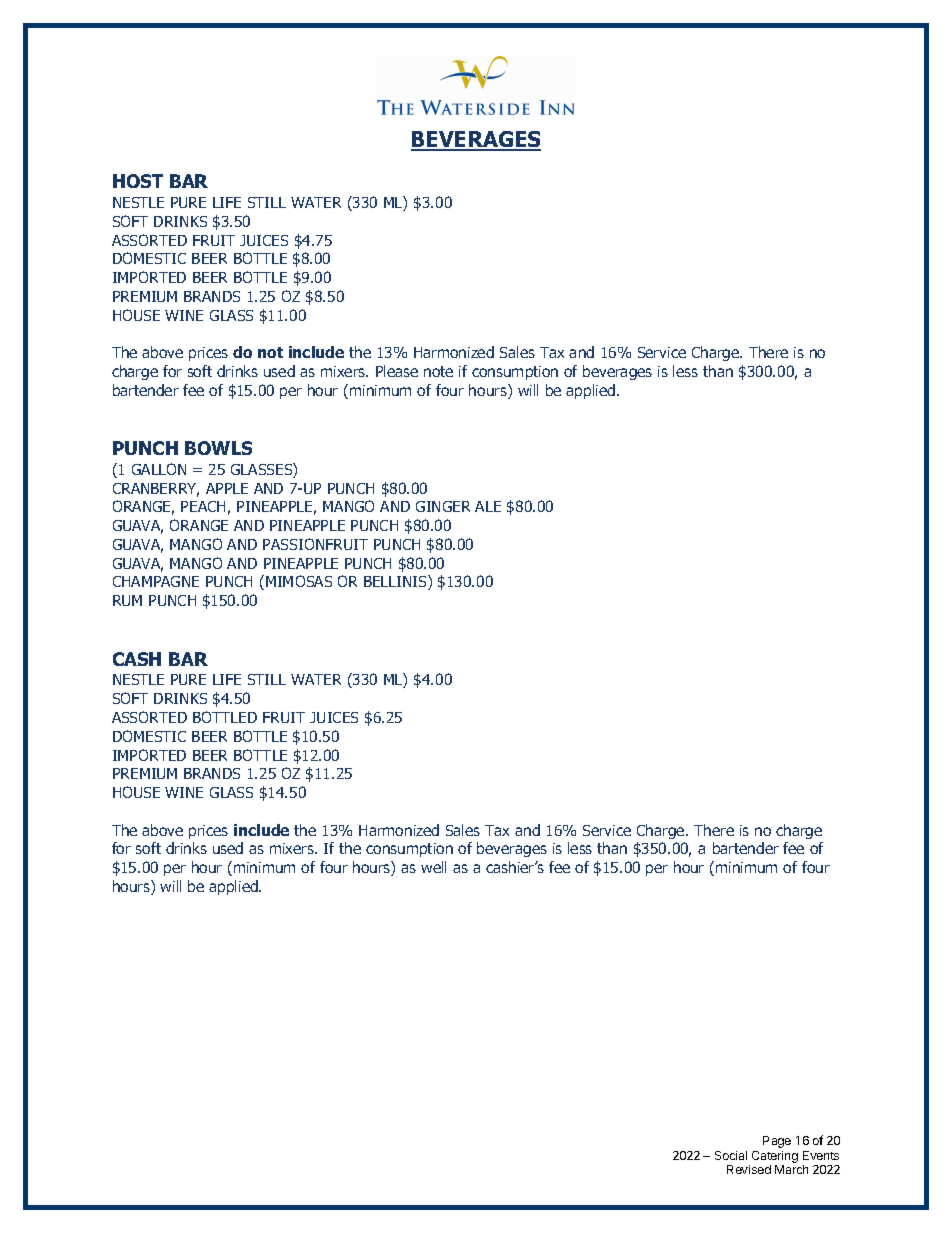 Image resolution: width=952 pixels, height=1233 pixels. I want to click on HOST, so click(138, 181).
